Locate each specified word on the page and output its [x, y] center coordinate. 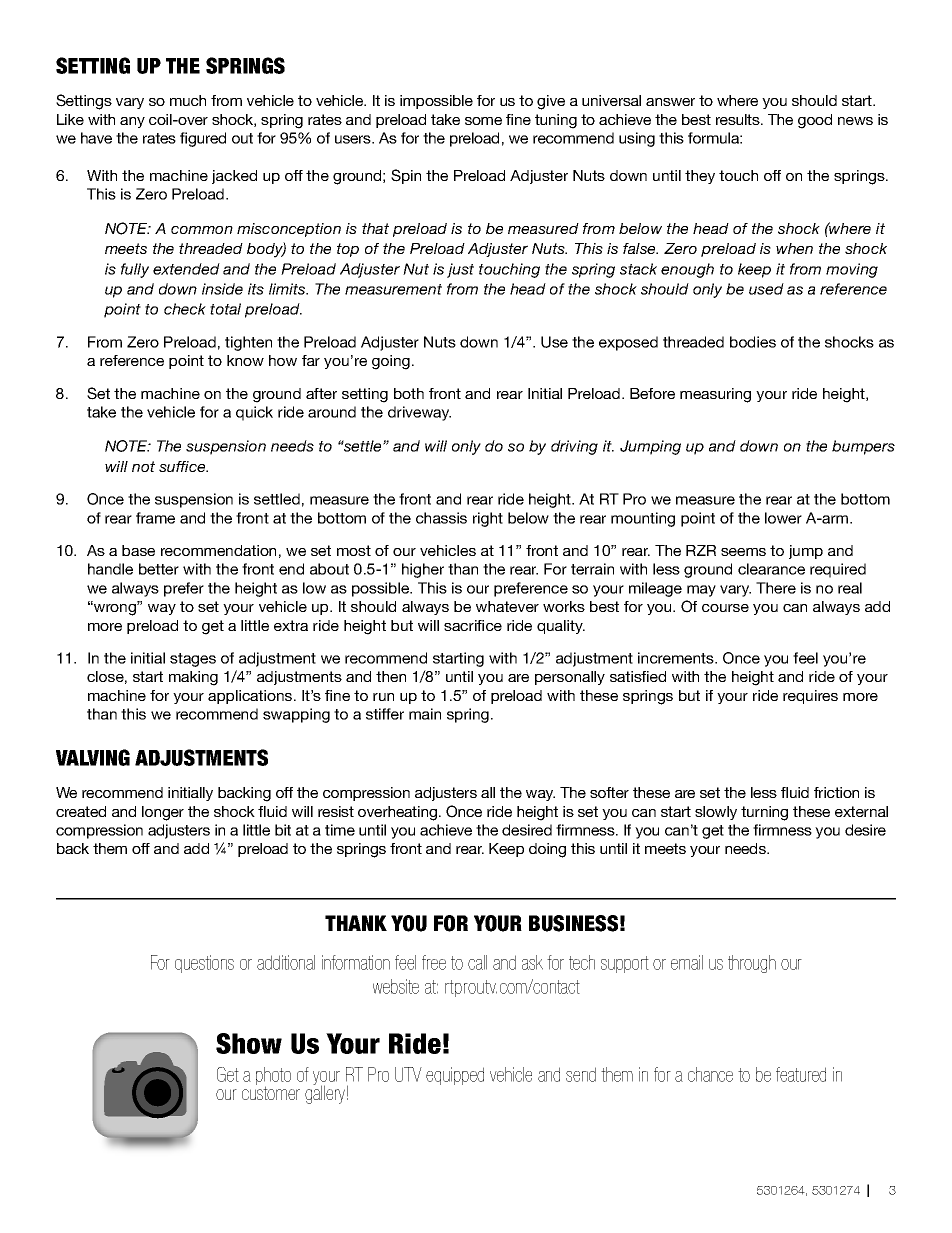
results [739, 119]
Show [249, 1043]
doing [547, 850]
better [159, 569]
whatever [507, 606]
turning [764, 813]
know [245, 360]
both [409, 393]
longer [163, 813]
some [483, 121]
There [776, 588]
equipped [455, 1076]
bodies [753, 342]
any [132, 122]
